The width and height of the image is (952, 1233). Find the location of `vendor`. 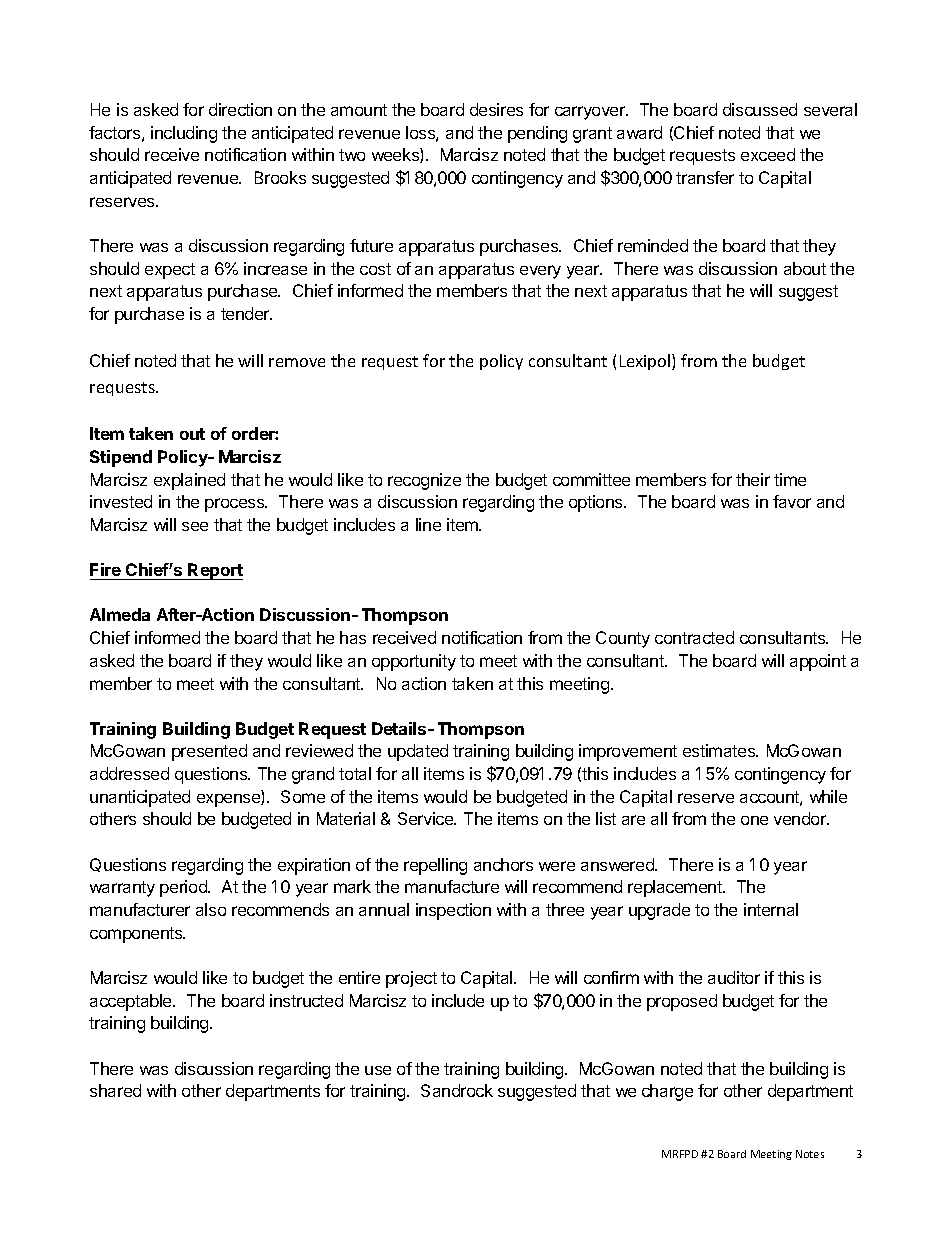

vendor is located at coordinates (801, 818).
